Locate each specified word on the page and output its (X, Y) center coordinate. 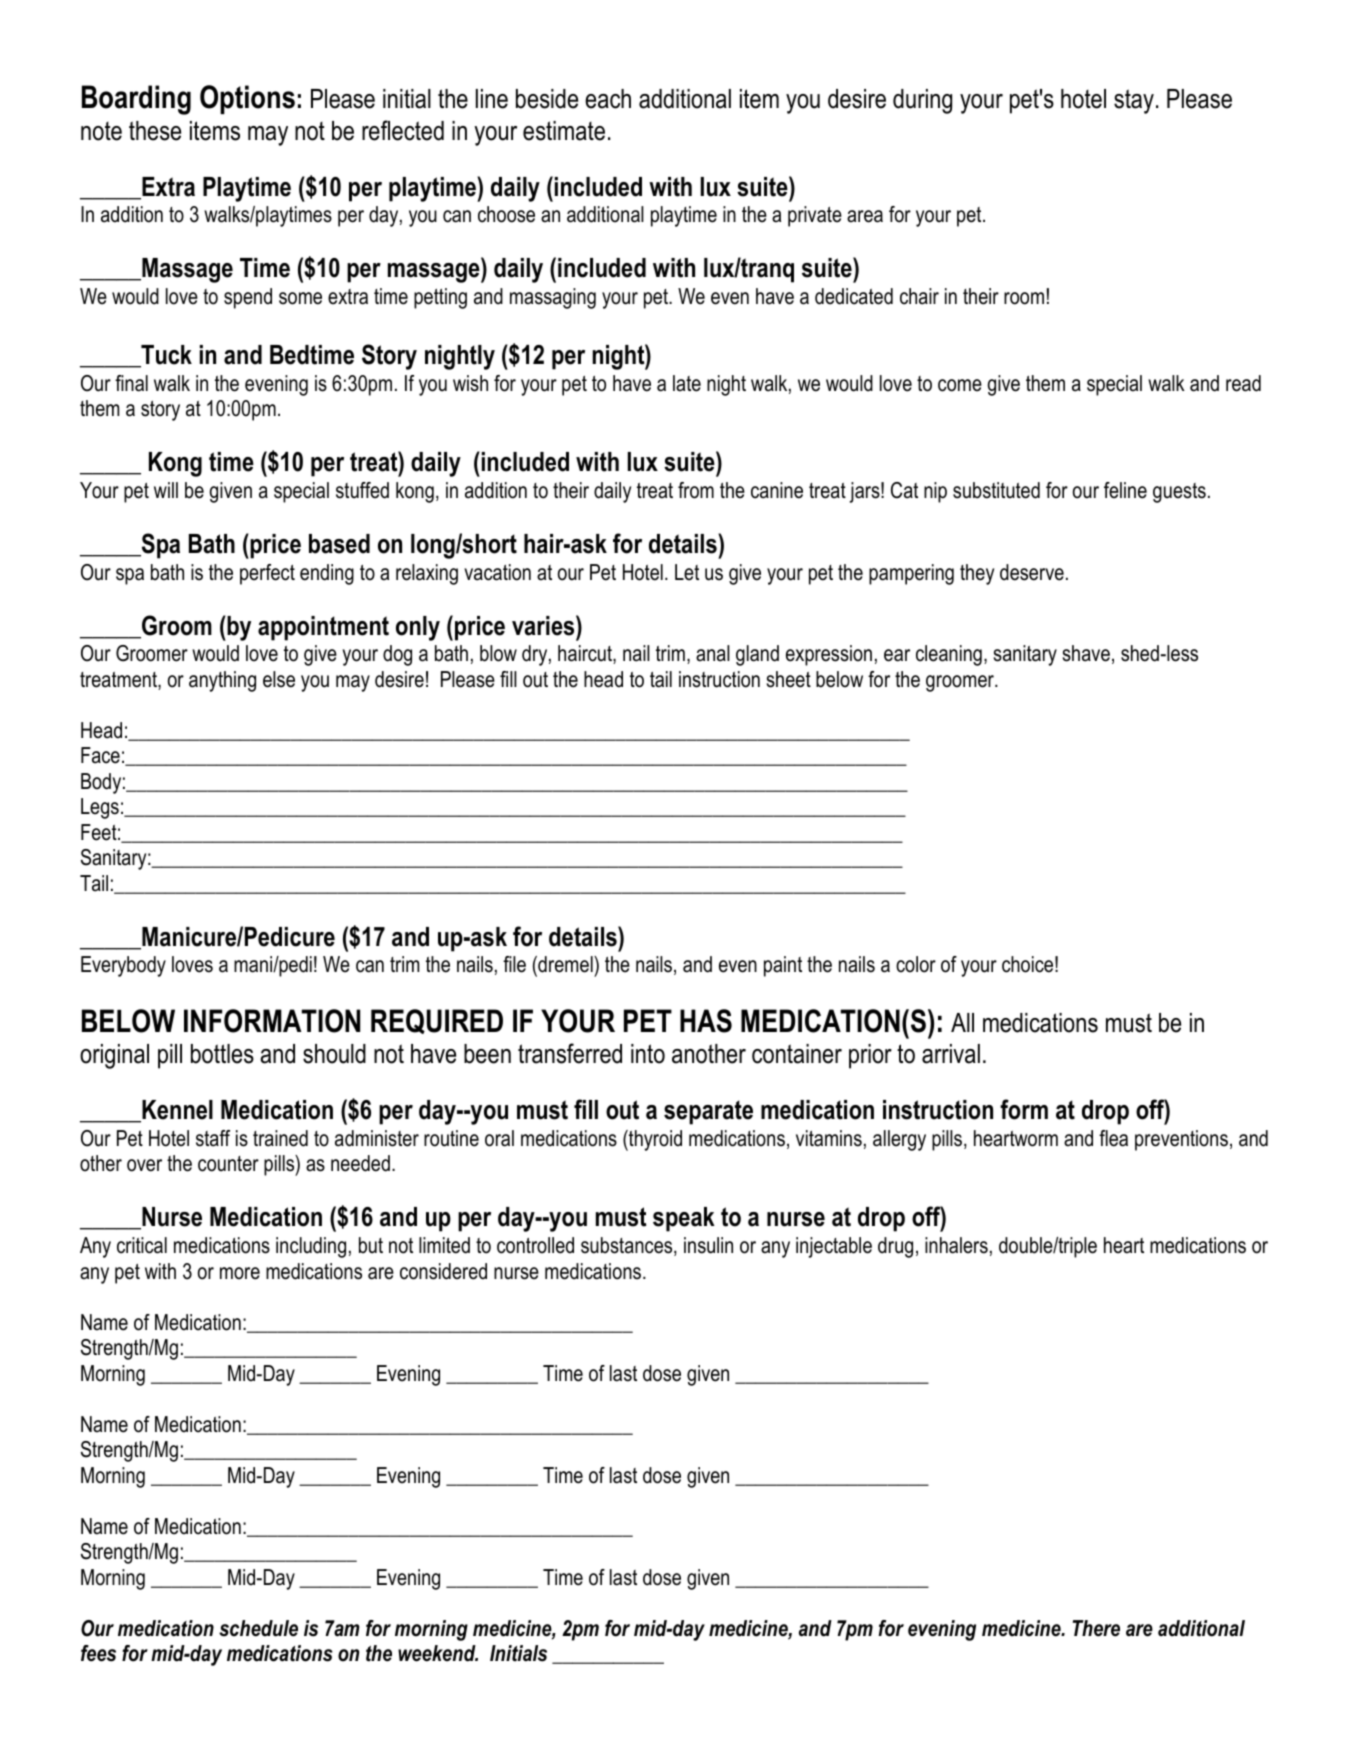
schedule (258, 1628)
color (916, 964)
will (166, 490)
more (240, 1273)
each (608, 99)
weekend (438, 1653)
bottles (222, 1054)
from (696, 490)
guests (1179, 493)
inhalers (956, 1245)
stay (1134, 101)
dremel (565, 966)
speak (684, 1219)
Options (247, 99)
